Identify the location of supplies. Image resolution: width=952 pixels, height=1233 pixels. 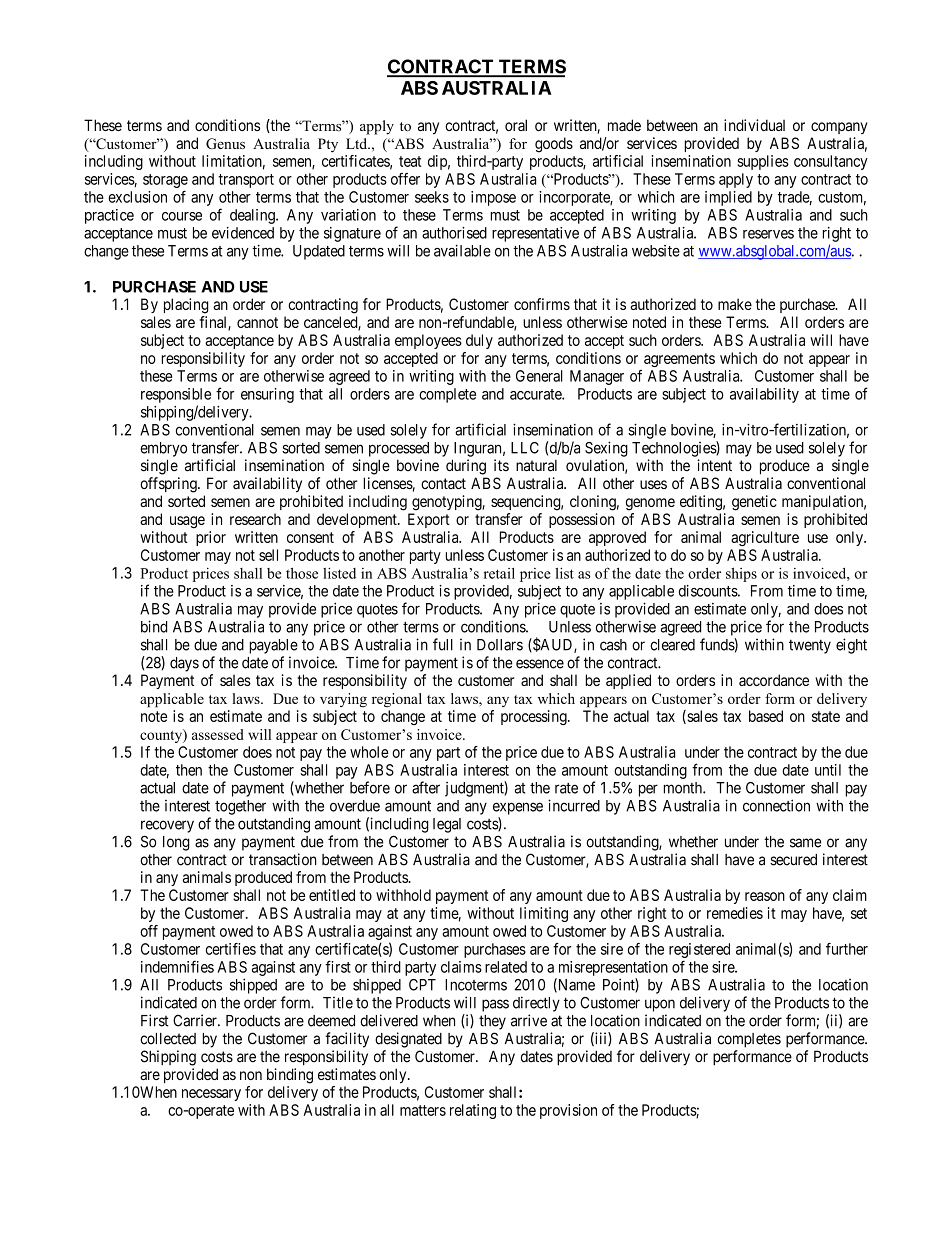
(763, 162).
